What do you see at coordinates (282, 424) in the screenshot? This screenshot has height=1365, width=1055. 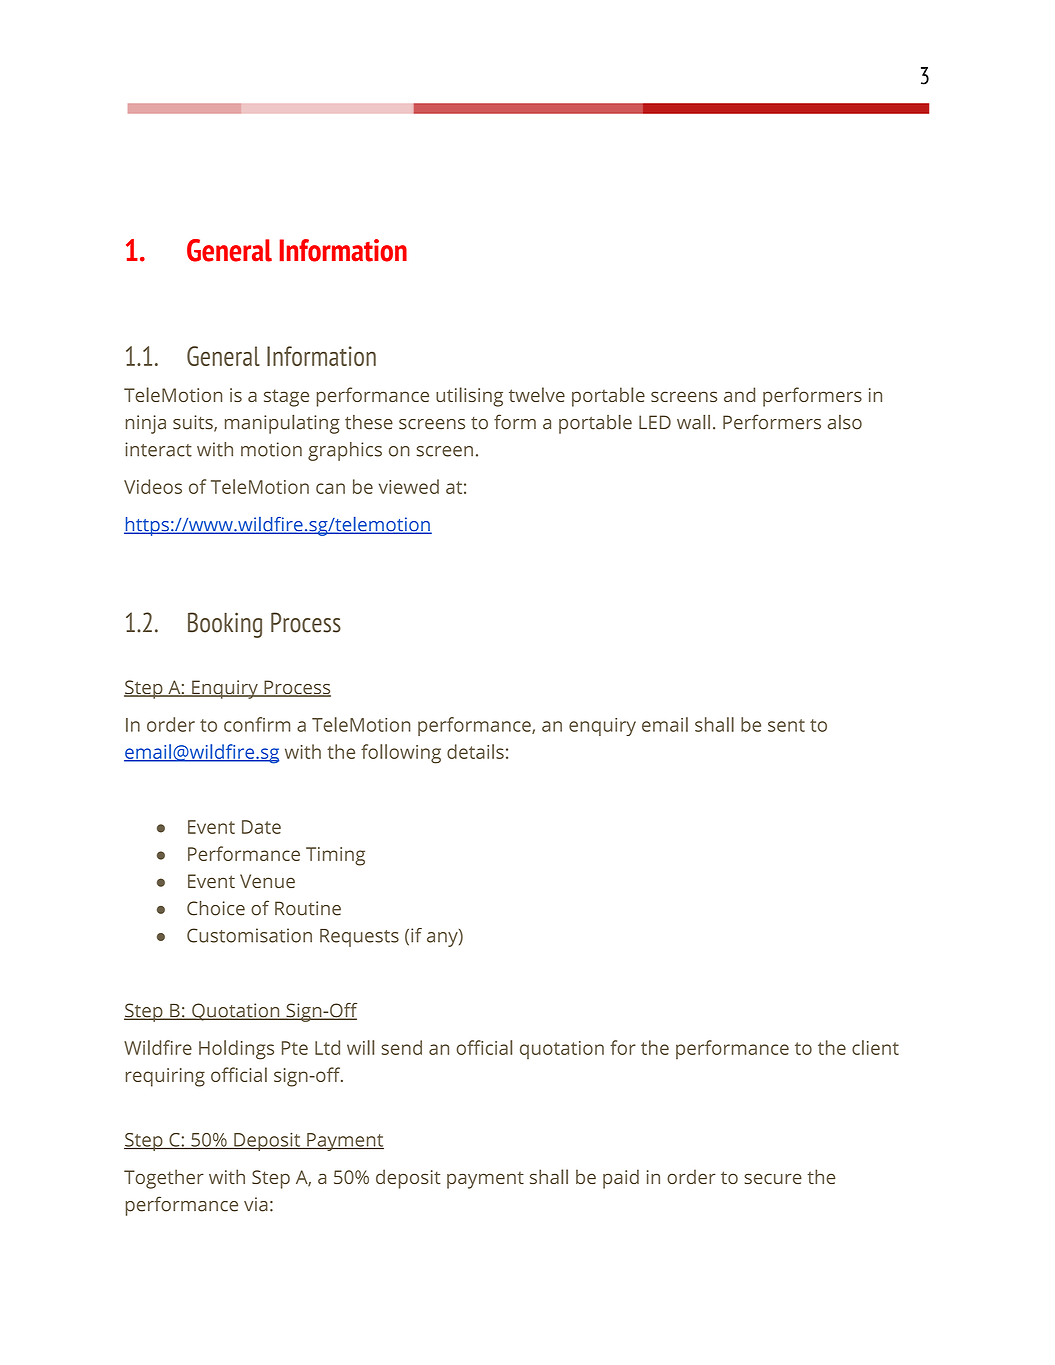 I see `manipulating` at bounding box center [282, 424].
